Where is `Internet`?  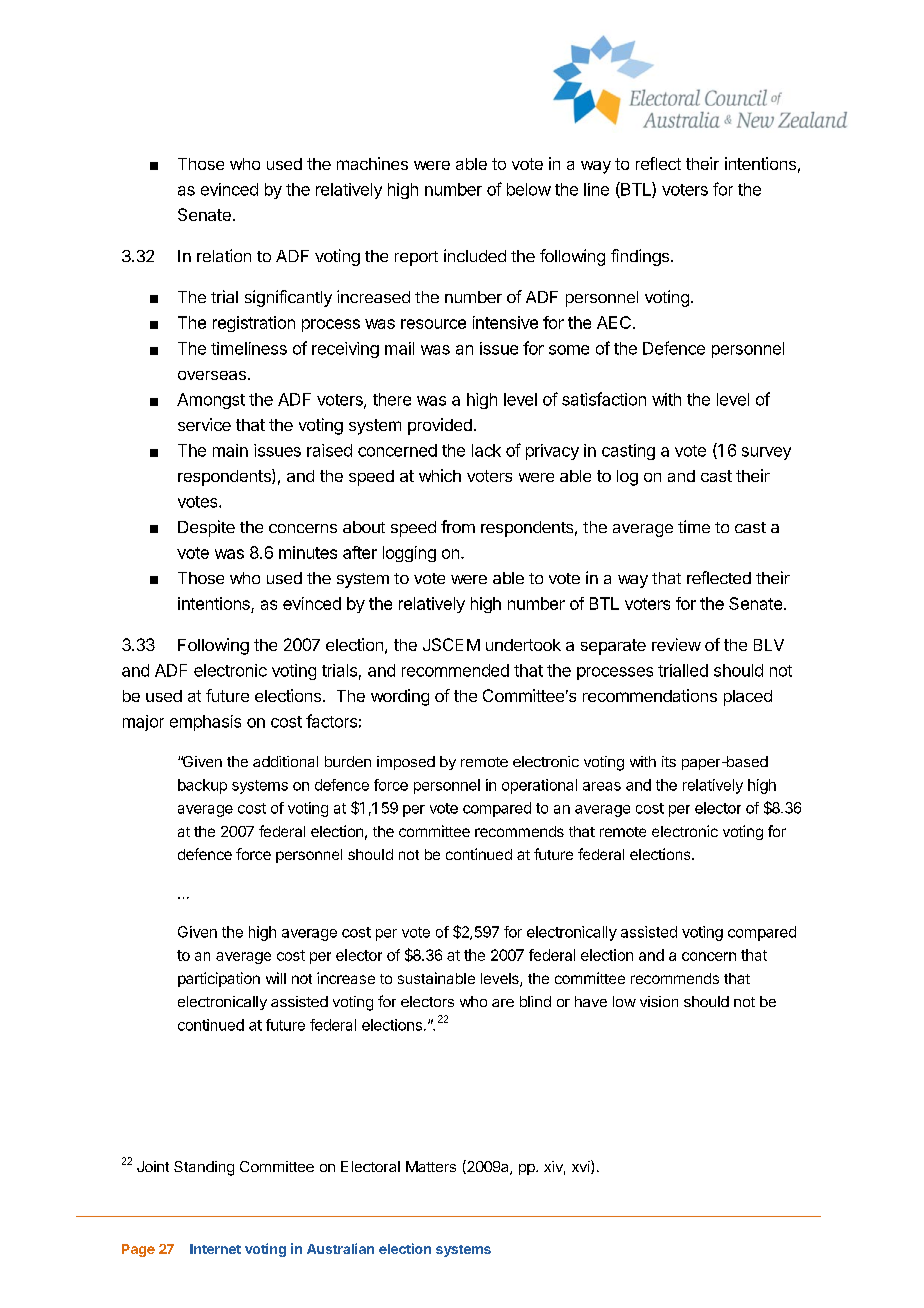 Internet is located at coordinates (215, 1249).
